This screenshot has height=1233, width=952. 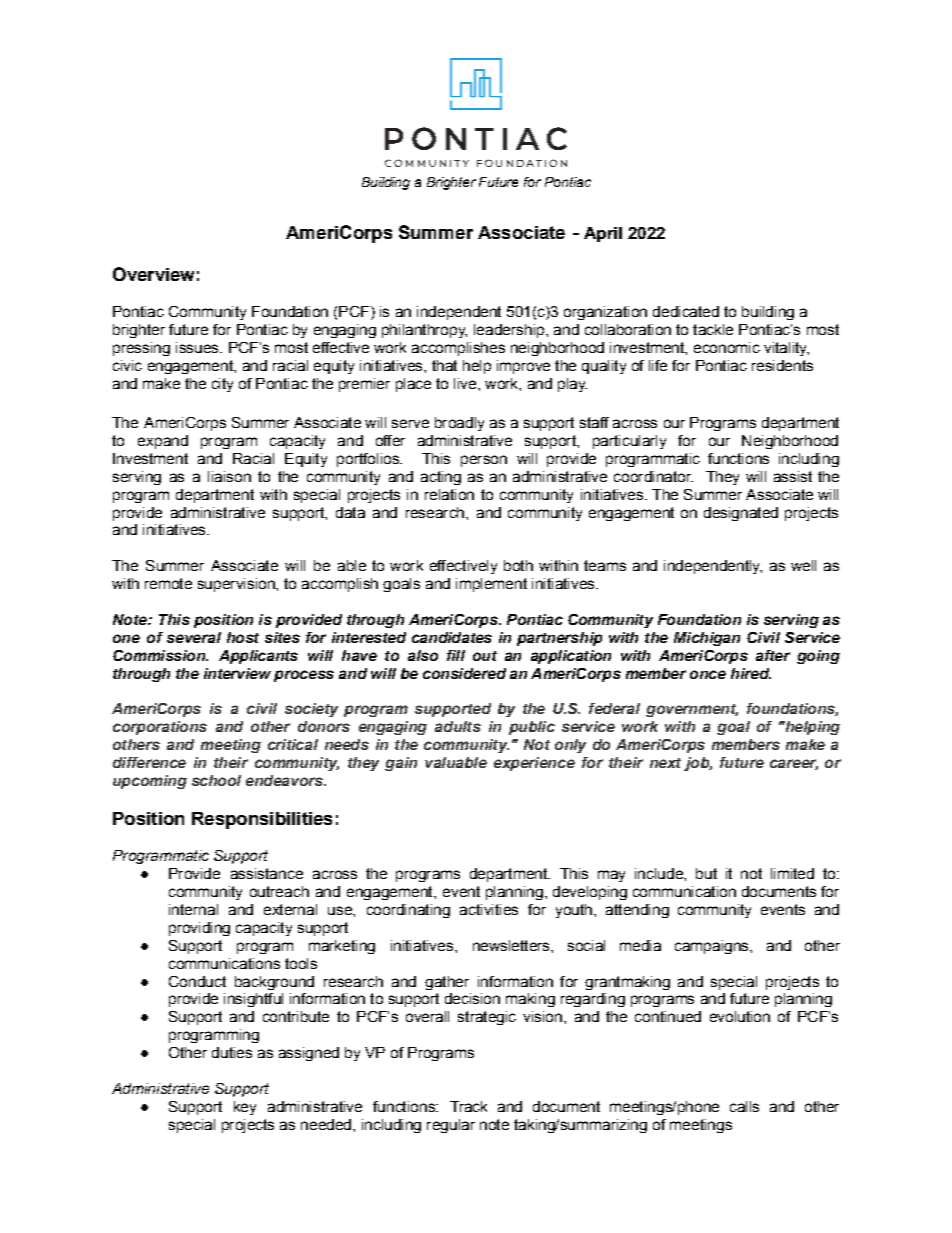 What do you see at coordinates (744, 1106) in the screenshot?
I see `calls` at bounding box center [744, 1106].
